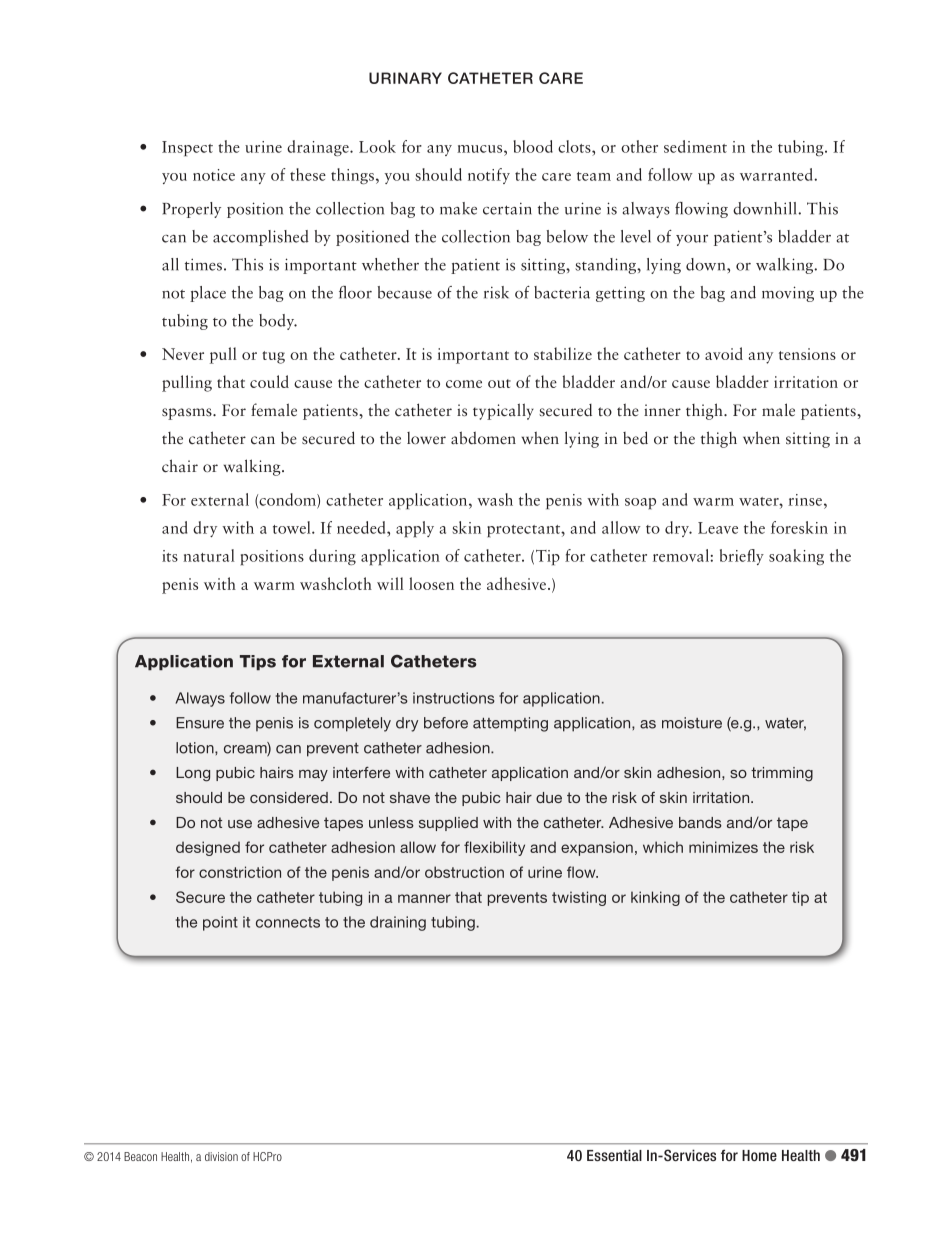 Image resolution: width=952 pixels, height=1233 pixels. Describe the element at coordinates (258, 662) in the page. I see `Tips` at that location.
